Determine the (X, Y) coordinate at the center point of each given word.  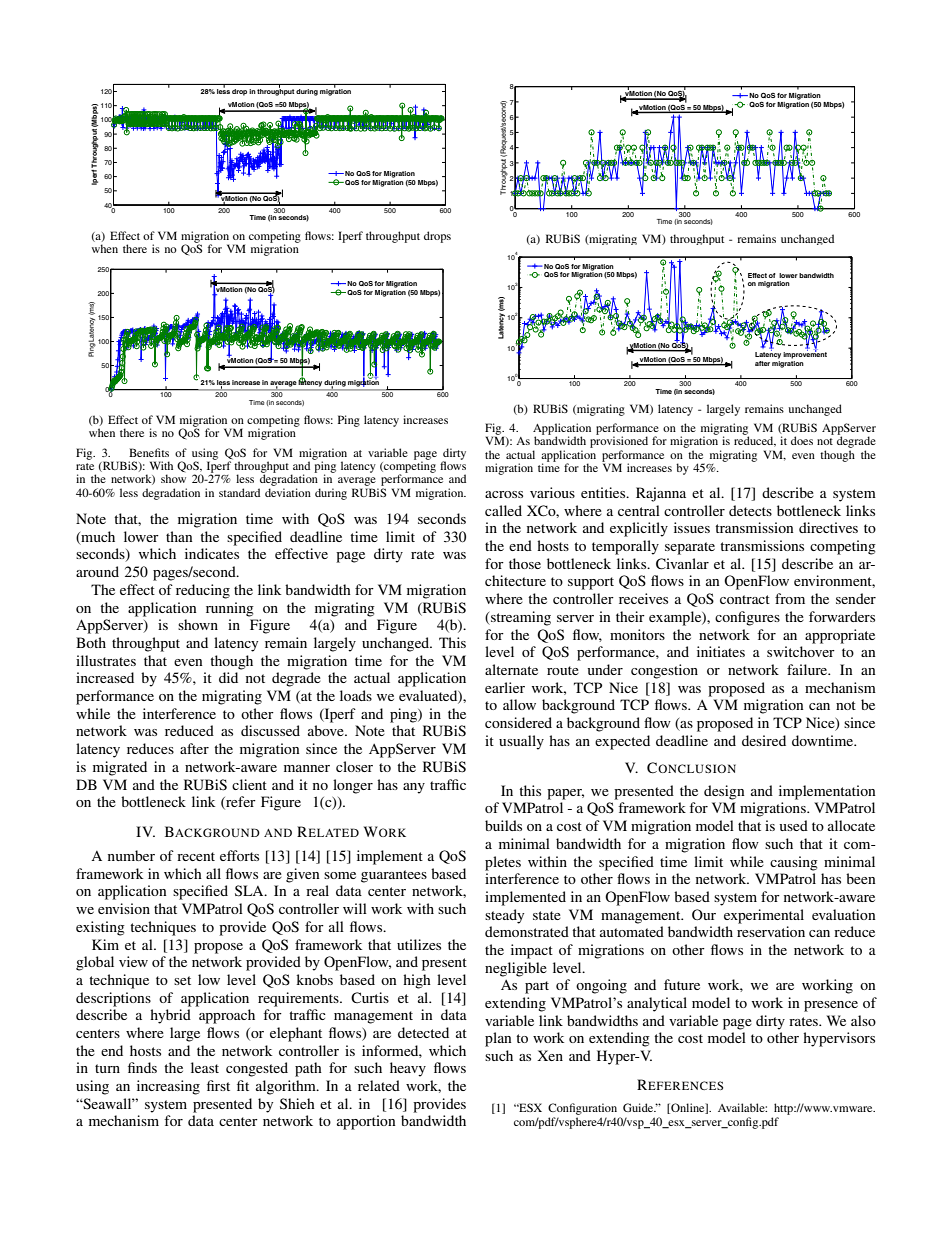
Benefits (149, 452)
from (790, 598)
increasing (168, 1087)
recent (196, 856)
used (793, 825)
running (230, 609)
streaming (520, 618)
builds (503, 825)
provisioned (619, 442)
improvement (805, 354)
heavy (408, 1069)
